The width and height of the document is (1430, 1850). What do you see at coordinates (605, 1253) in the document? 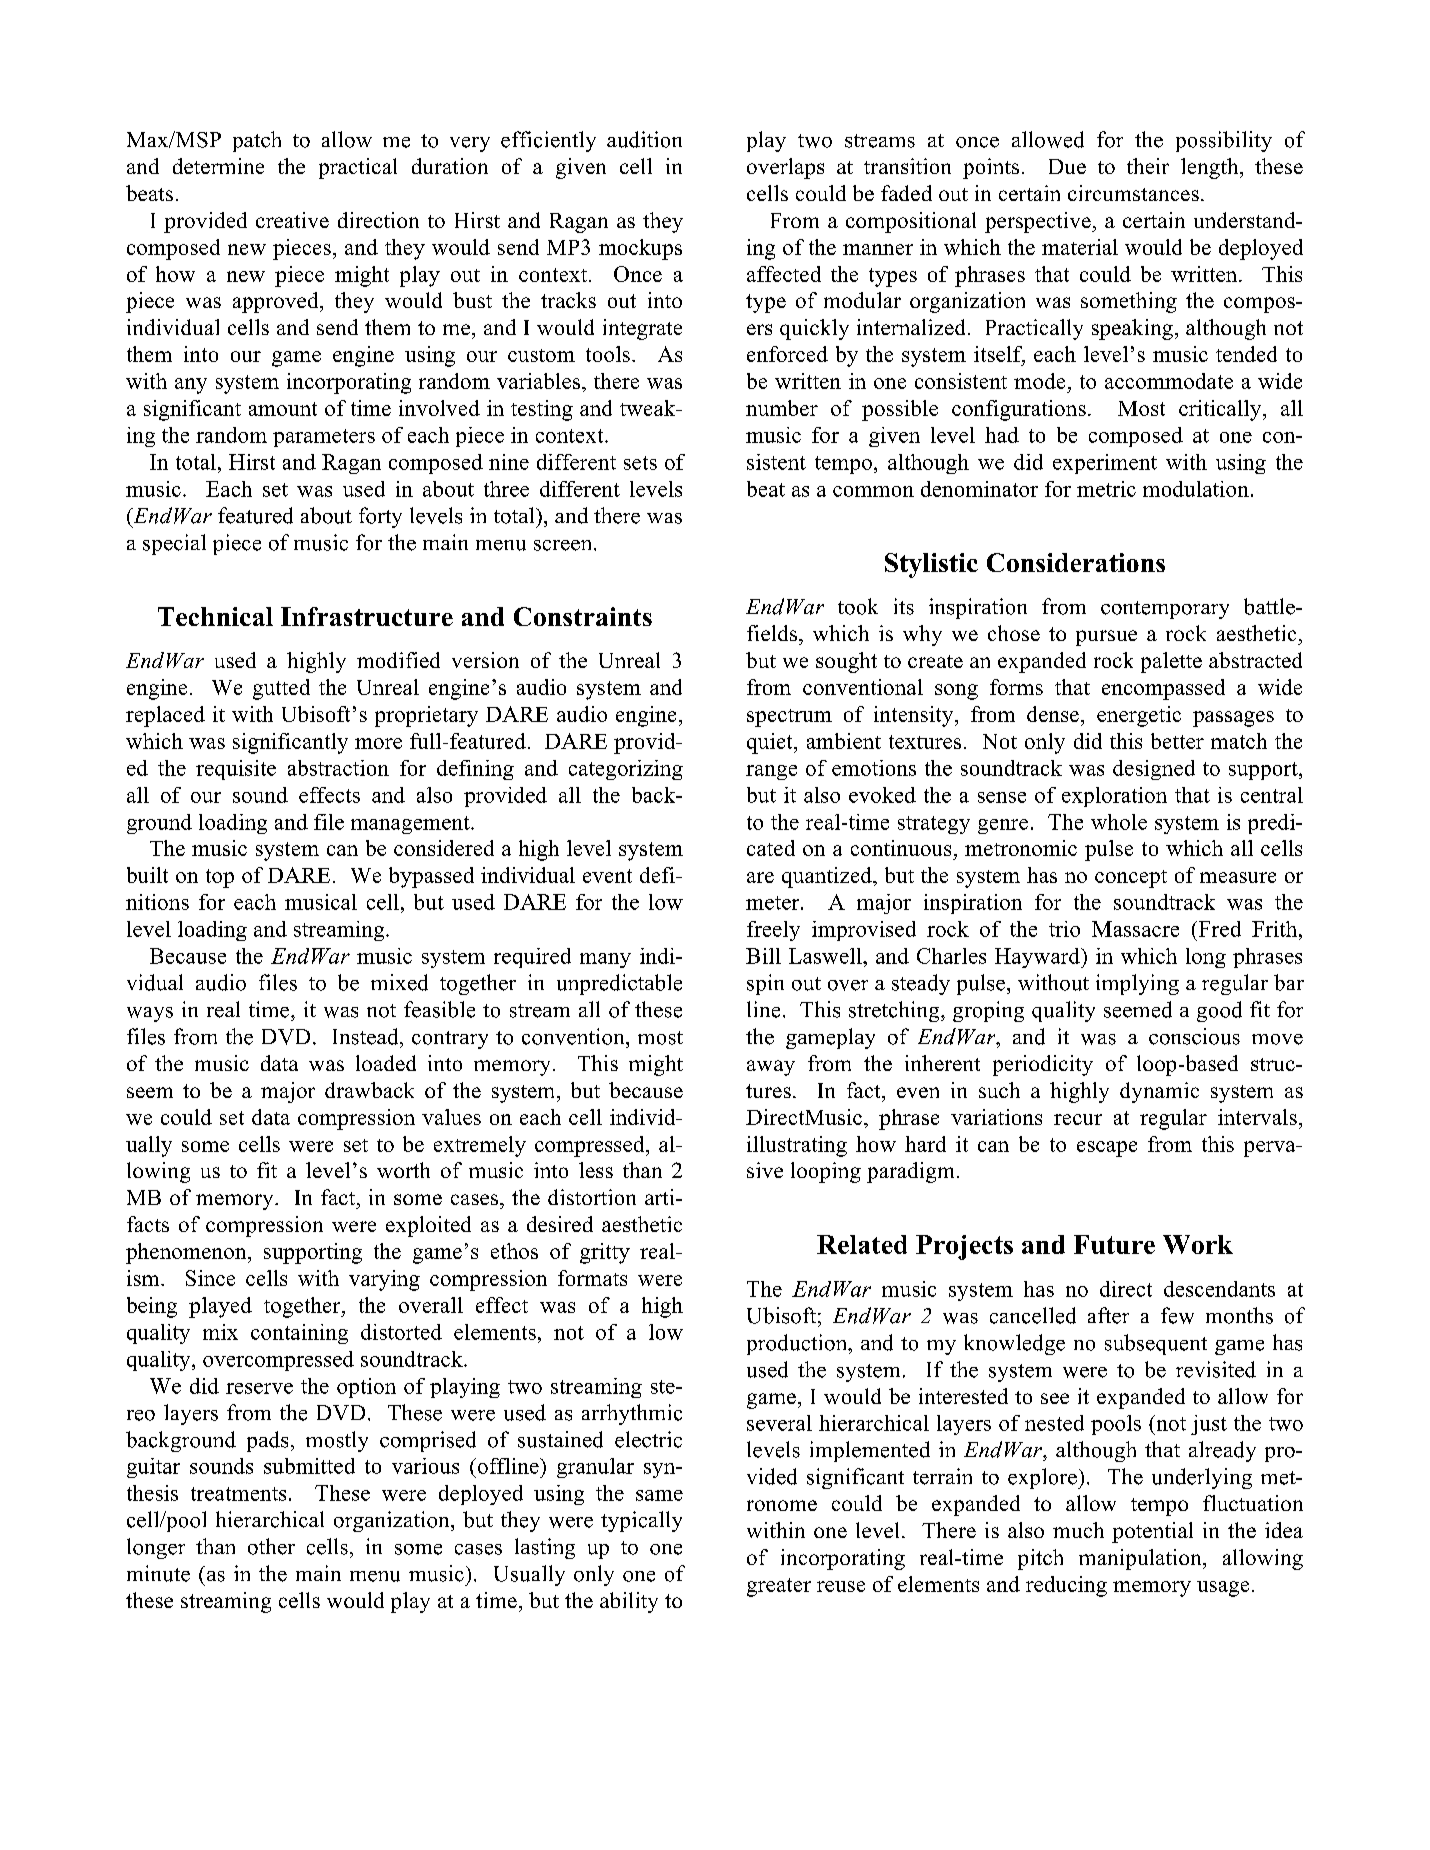
I see `gritty` at bounding box center [605, 1253].
